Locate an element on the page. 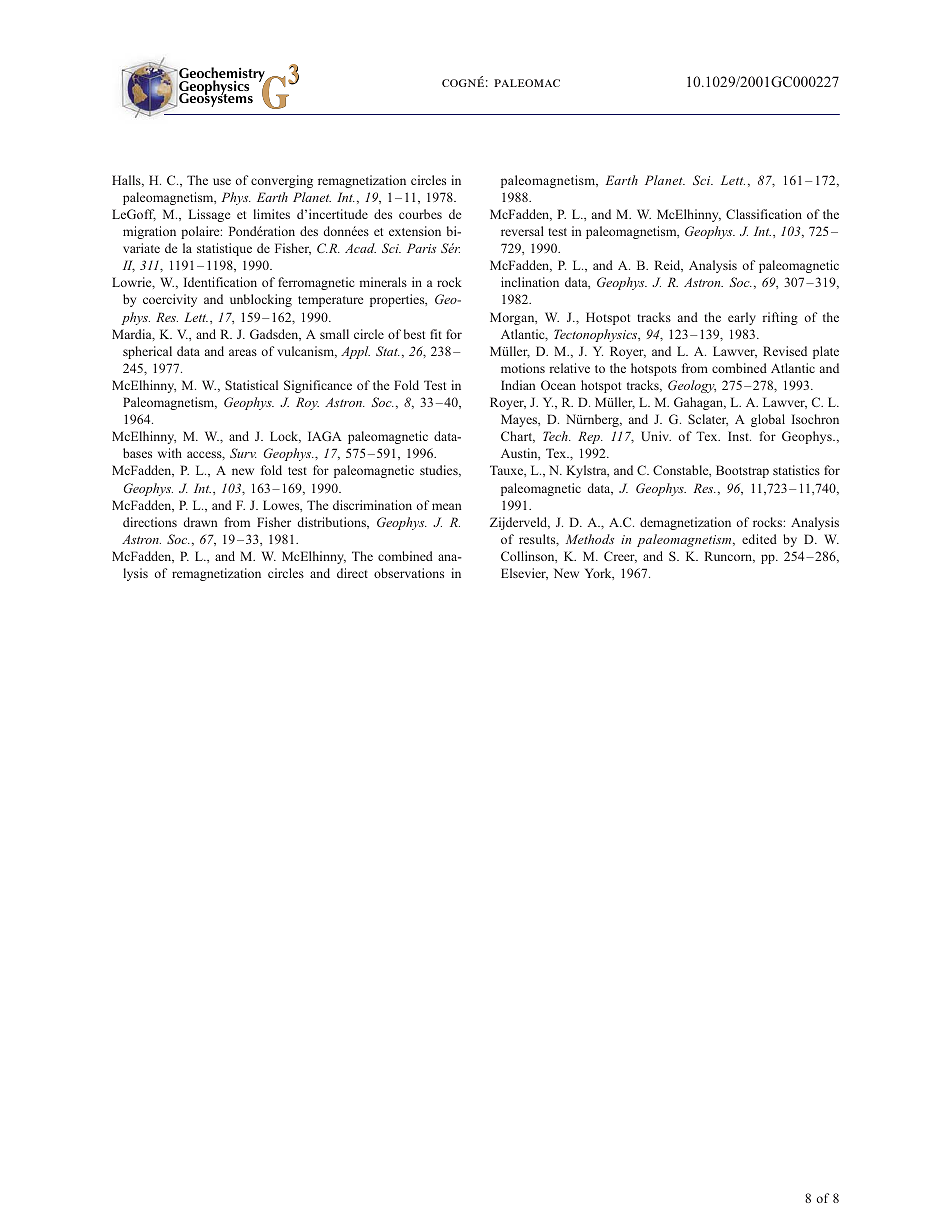 This page has width=952, height=1232. edited is located at coordinates (759, 539).
